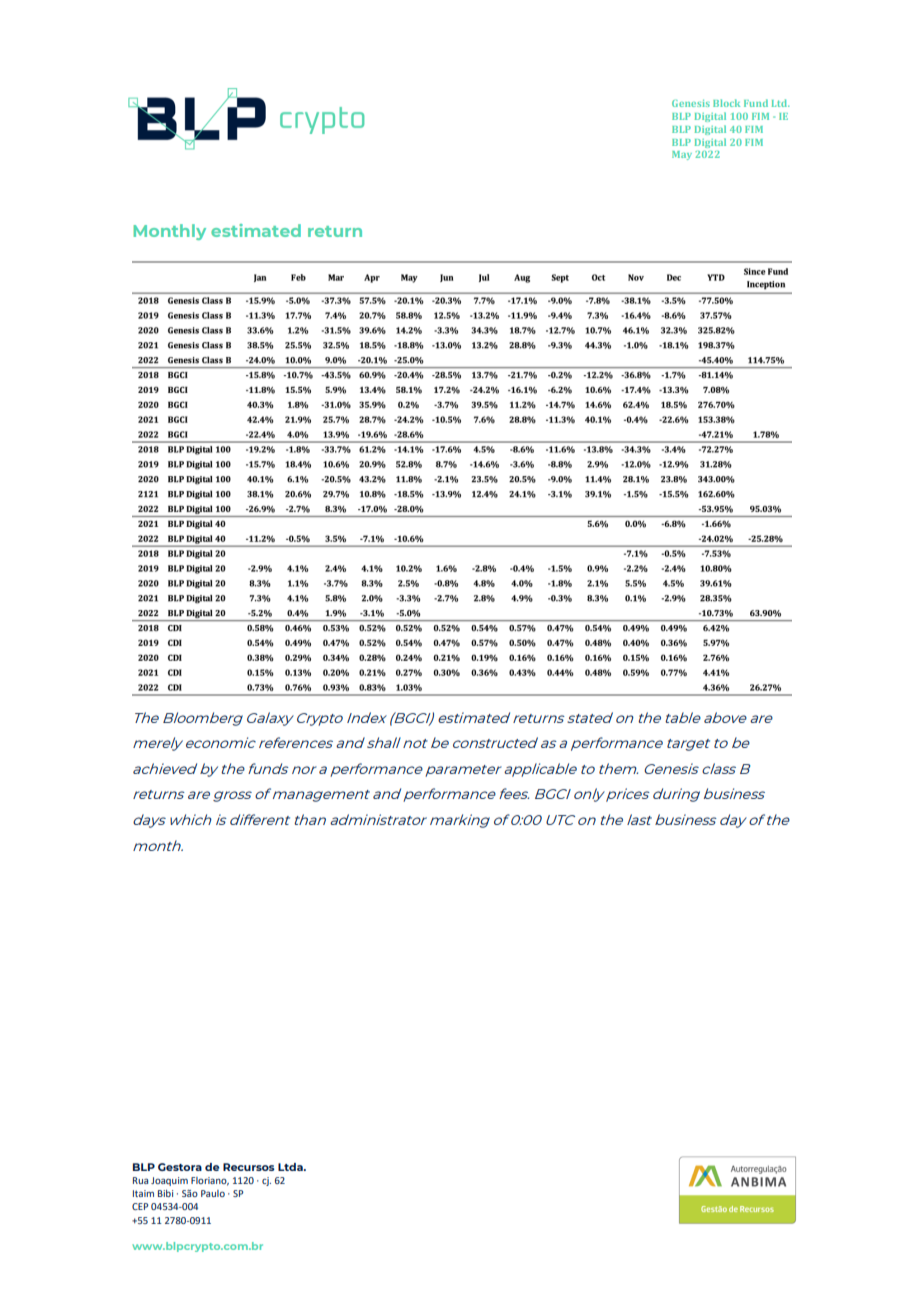 The width and height of the image is (924, 1309). What do you see at coordinates (140, 1180) in the image?
I see `Rua` at bounding box center [140, 1180].
